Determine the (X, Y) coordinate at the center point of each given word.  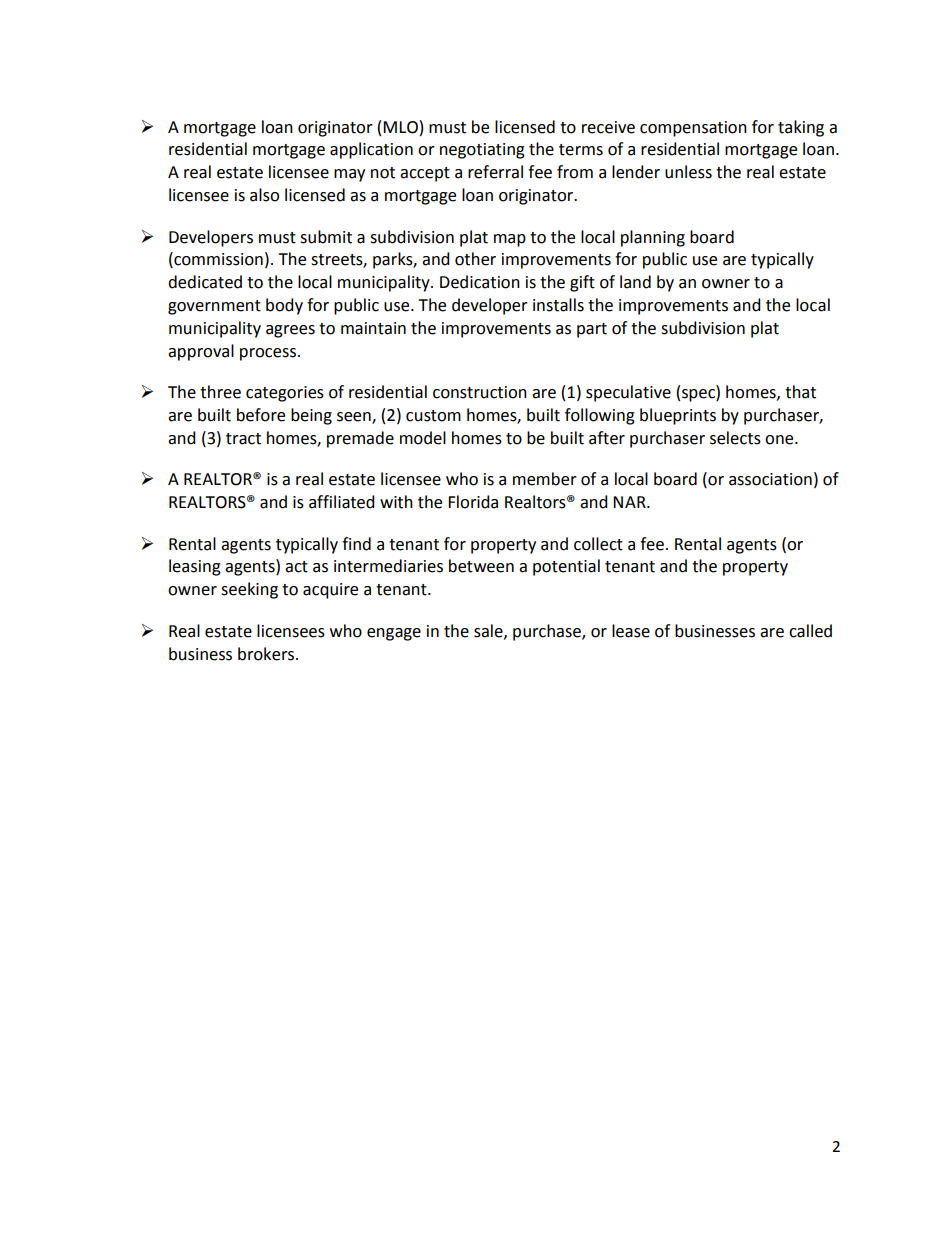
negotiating (482, 151)
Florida (473, 502)
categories (285, 394)
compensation (693, 129)
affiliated (342, 502)
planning (653, 238)
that (800, 392)
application (371, 150)
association (770, 479)
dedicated (205, 282)
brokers (267, 654)
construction (480, 392)
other (475, 259)
